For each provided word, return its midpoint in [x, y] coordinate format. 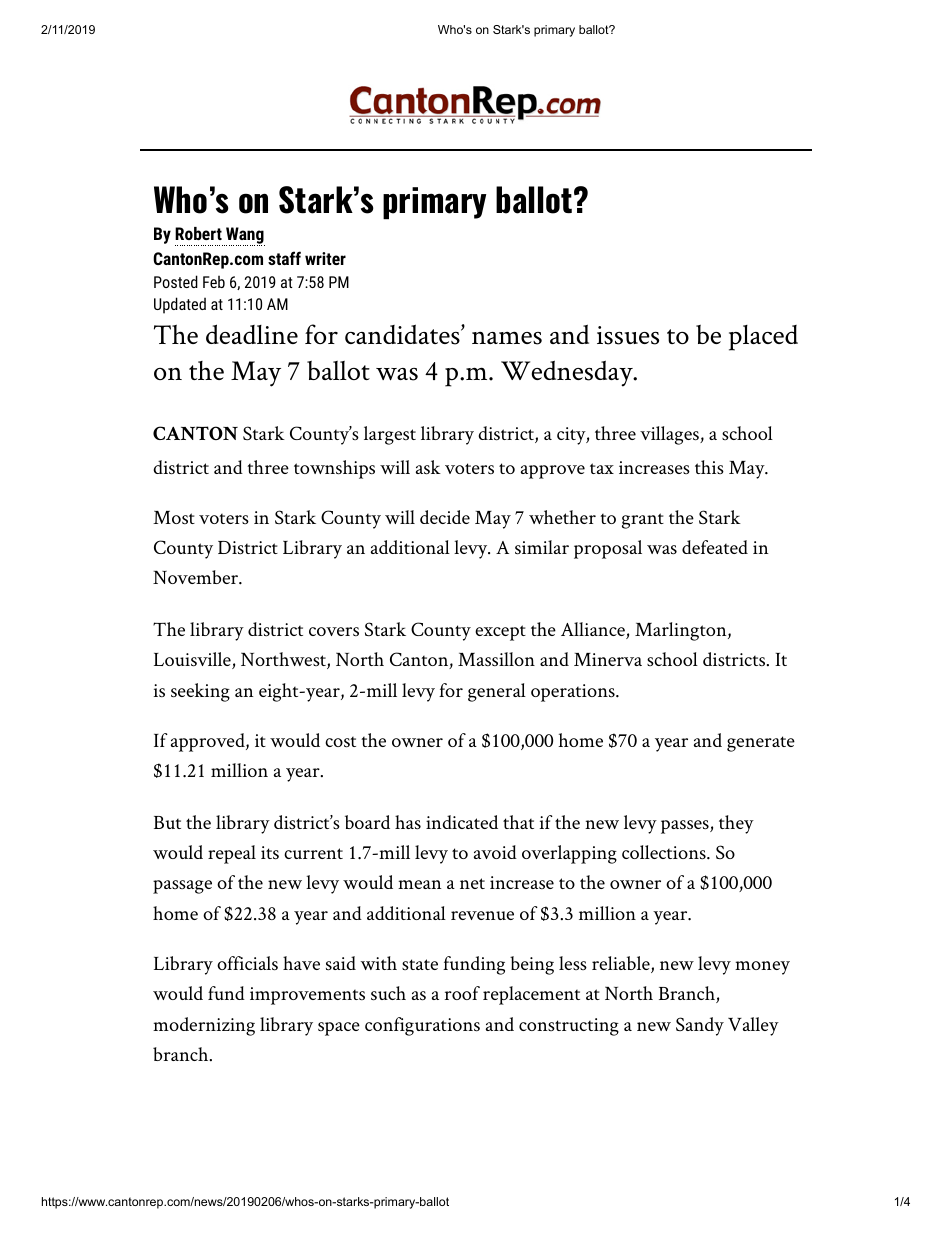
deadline [252, 334]
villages [670, 435]
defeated [715, 547]
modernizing [204, 1026]
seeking [200, 692]
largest [390, 435]
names [507, 338]
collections [664, 852]
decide [445, 517]
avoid [495, 852]
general [497, 692]
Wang [244, 236]
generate [761, 744]
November [196, 577]
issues [628, 335]
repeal [232, 854]
